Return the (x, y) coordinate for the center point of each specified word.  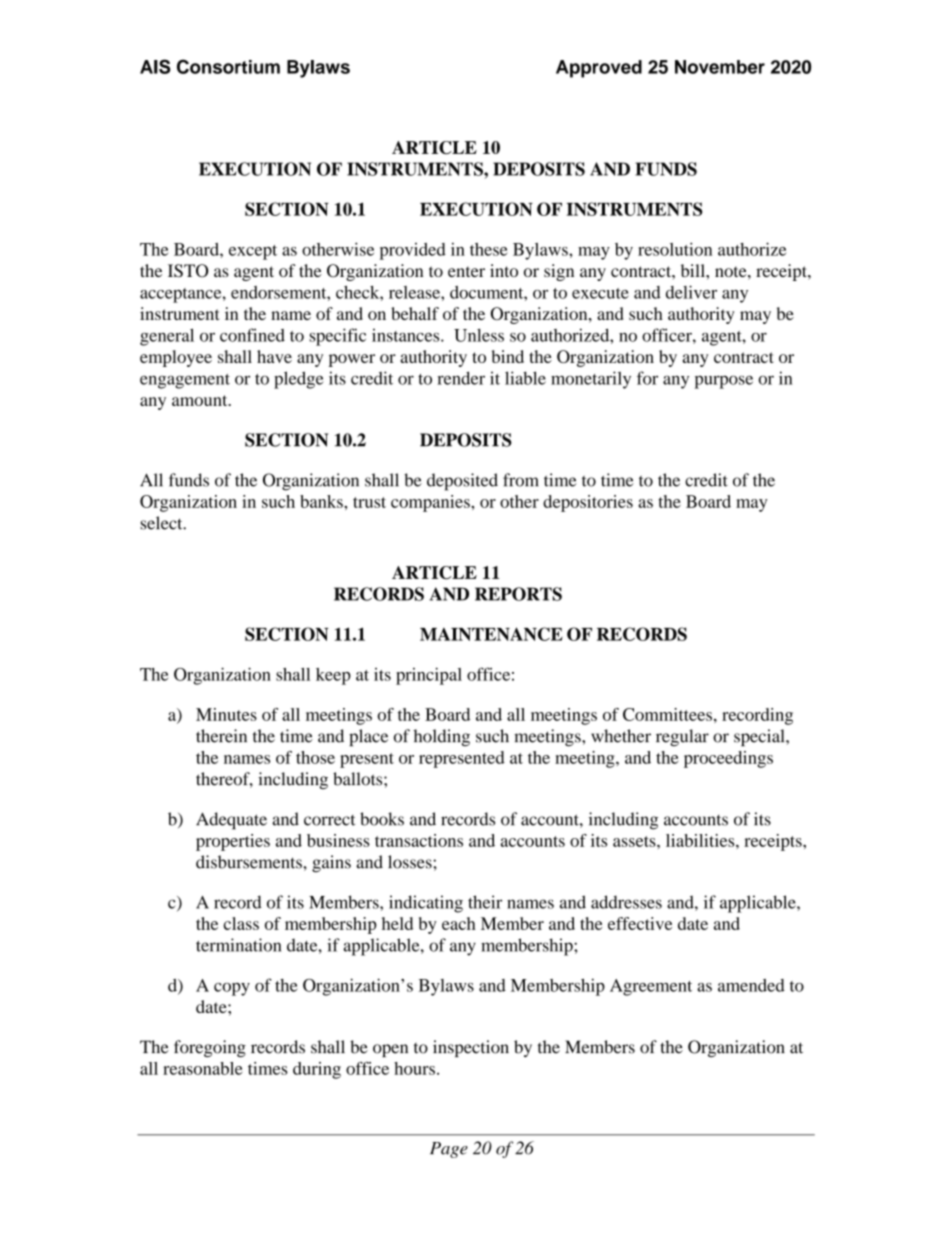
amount (201, 400)
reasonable (202, 1068)
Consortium (228, 66)
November (720, 67)
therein (221, 736)
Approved (599, 69)
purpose (724, 382)
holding (441, 737)
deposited (462, 482)
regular (682, 737)
